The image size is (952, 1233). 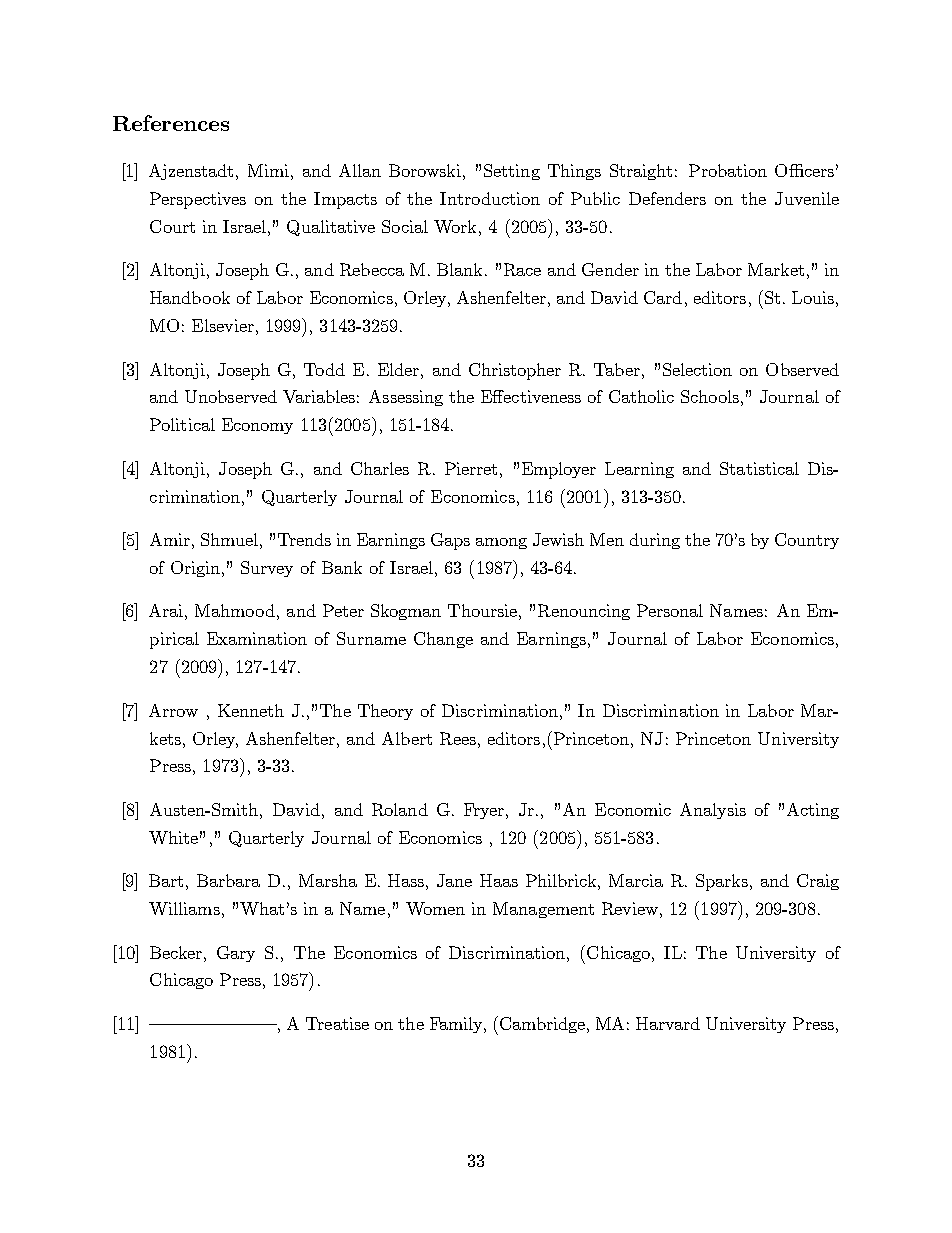 I want to click on Harvard, so click(x=668, y=1023).
